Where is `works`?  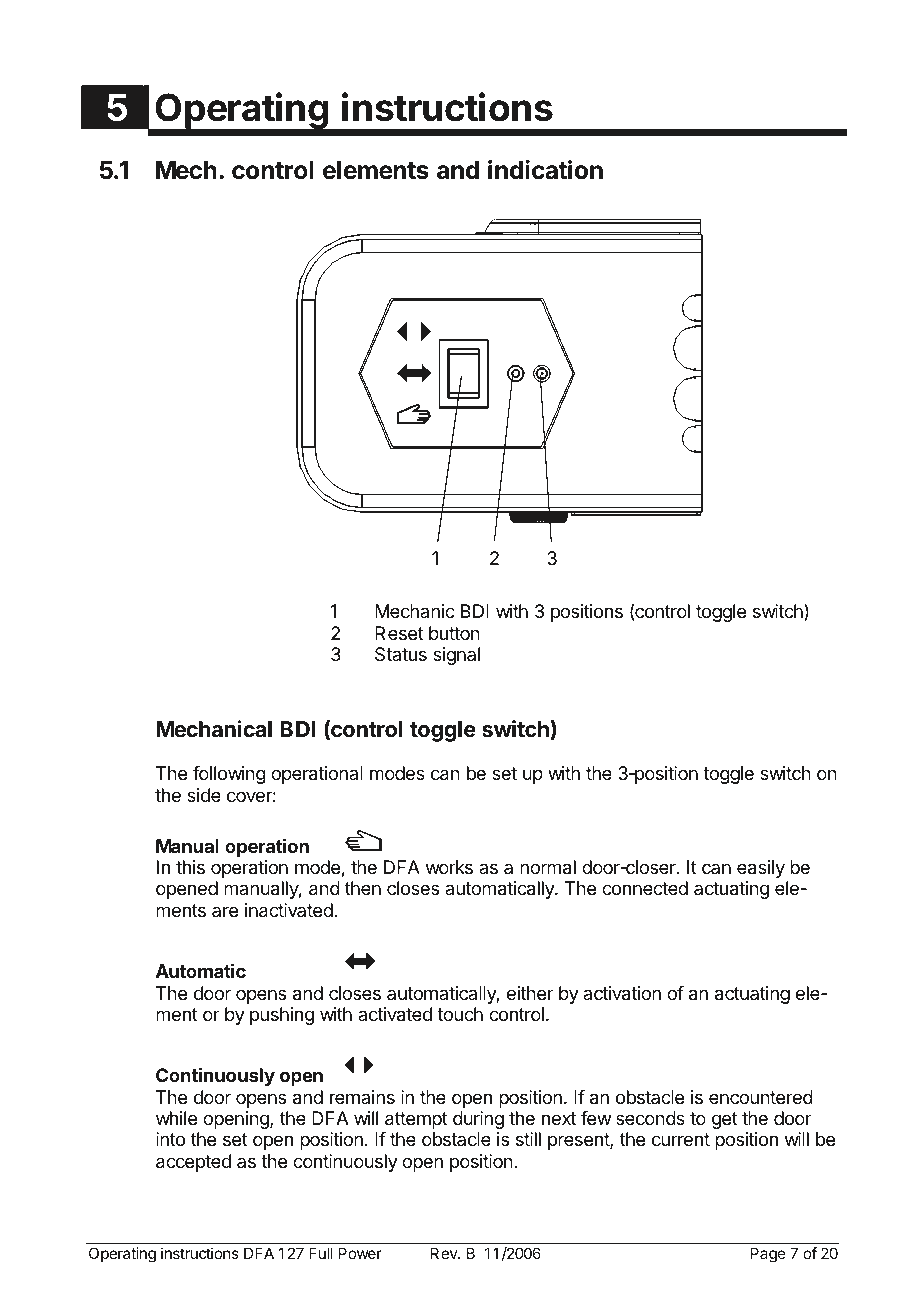
works is located at coordinates (449, 867).
